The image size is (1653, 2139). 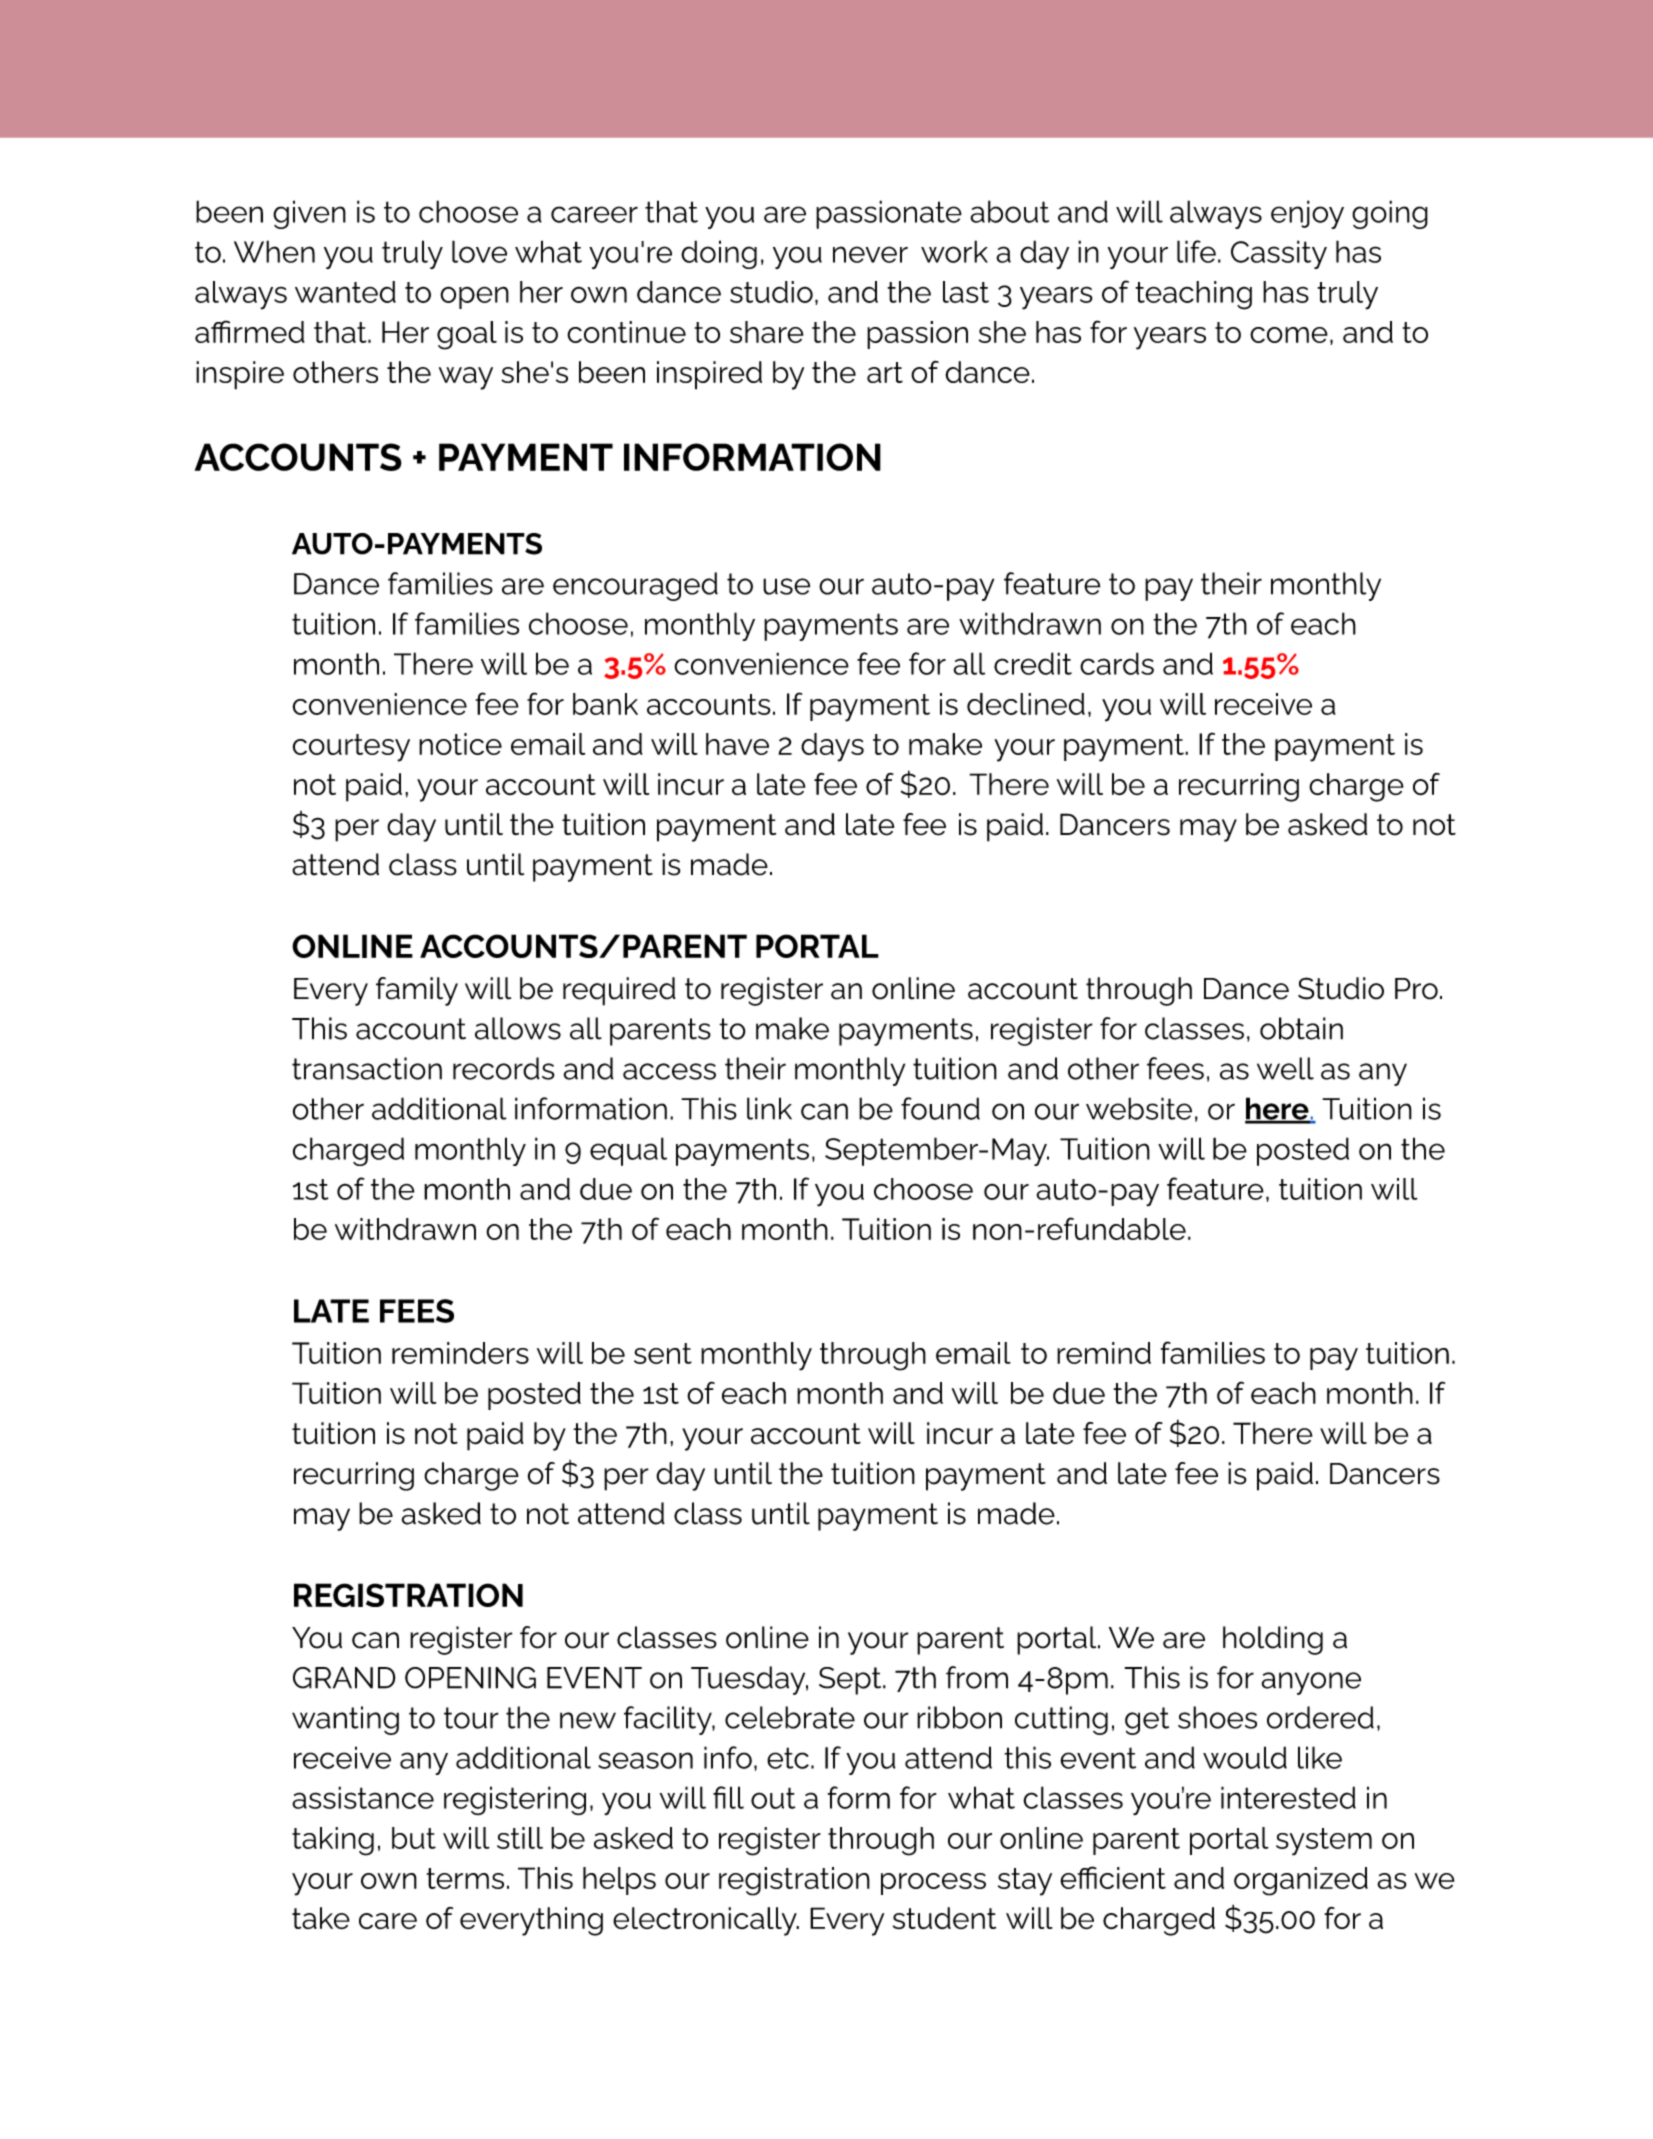 What do you see at coordinates (351, 748) in the page?
I see `courtesy` at bounding box center [351, 748].
